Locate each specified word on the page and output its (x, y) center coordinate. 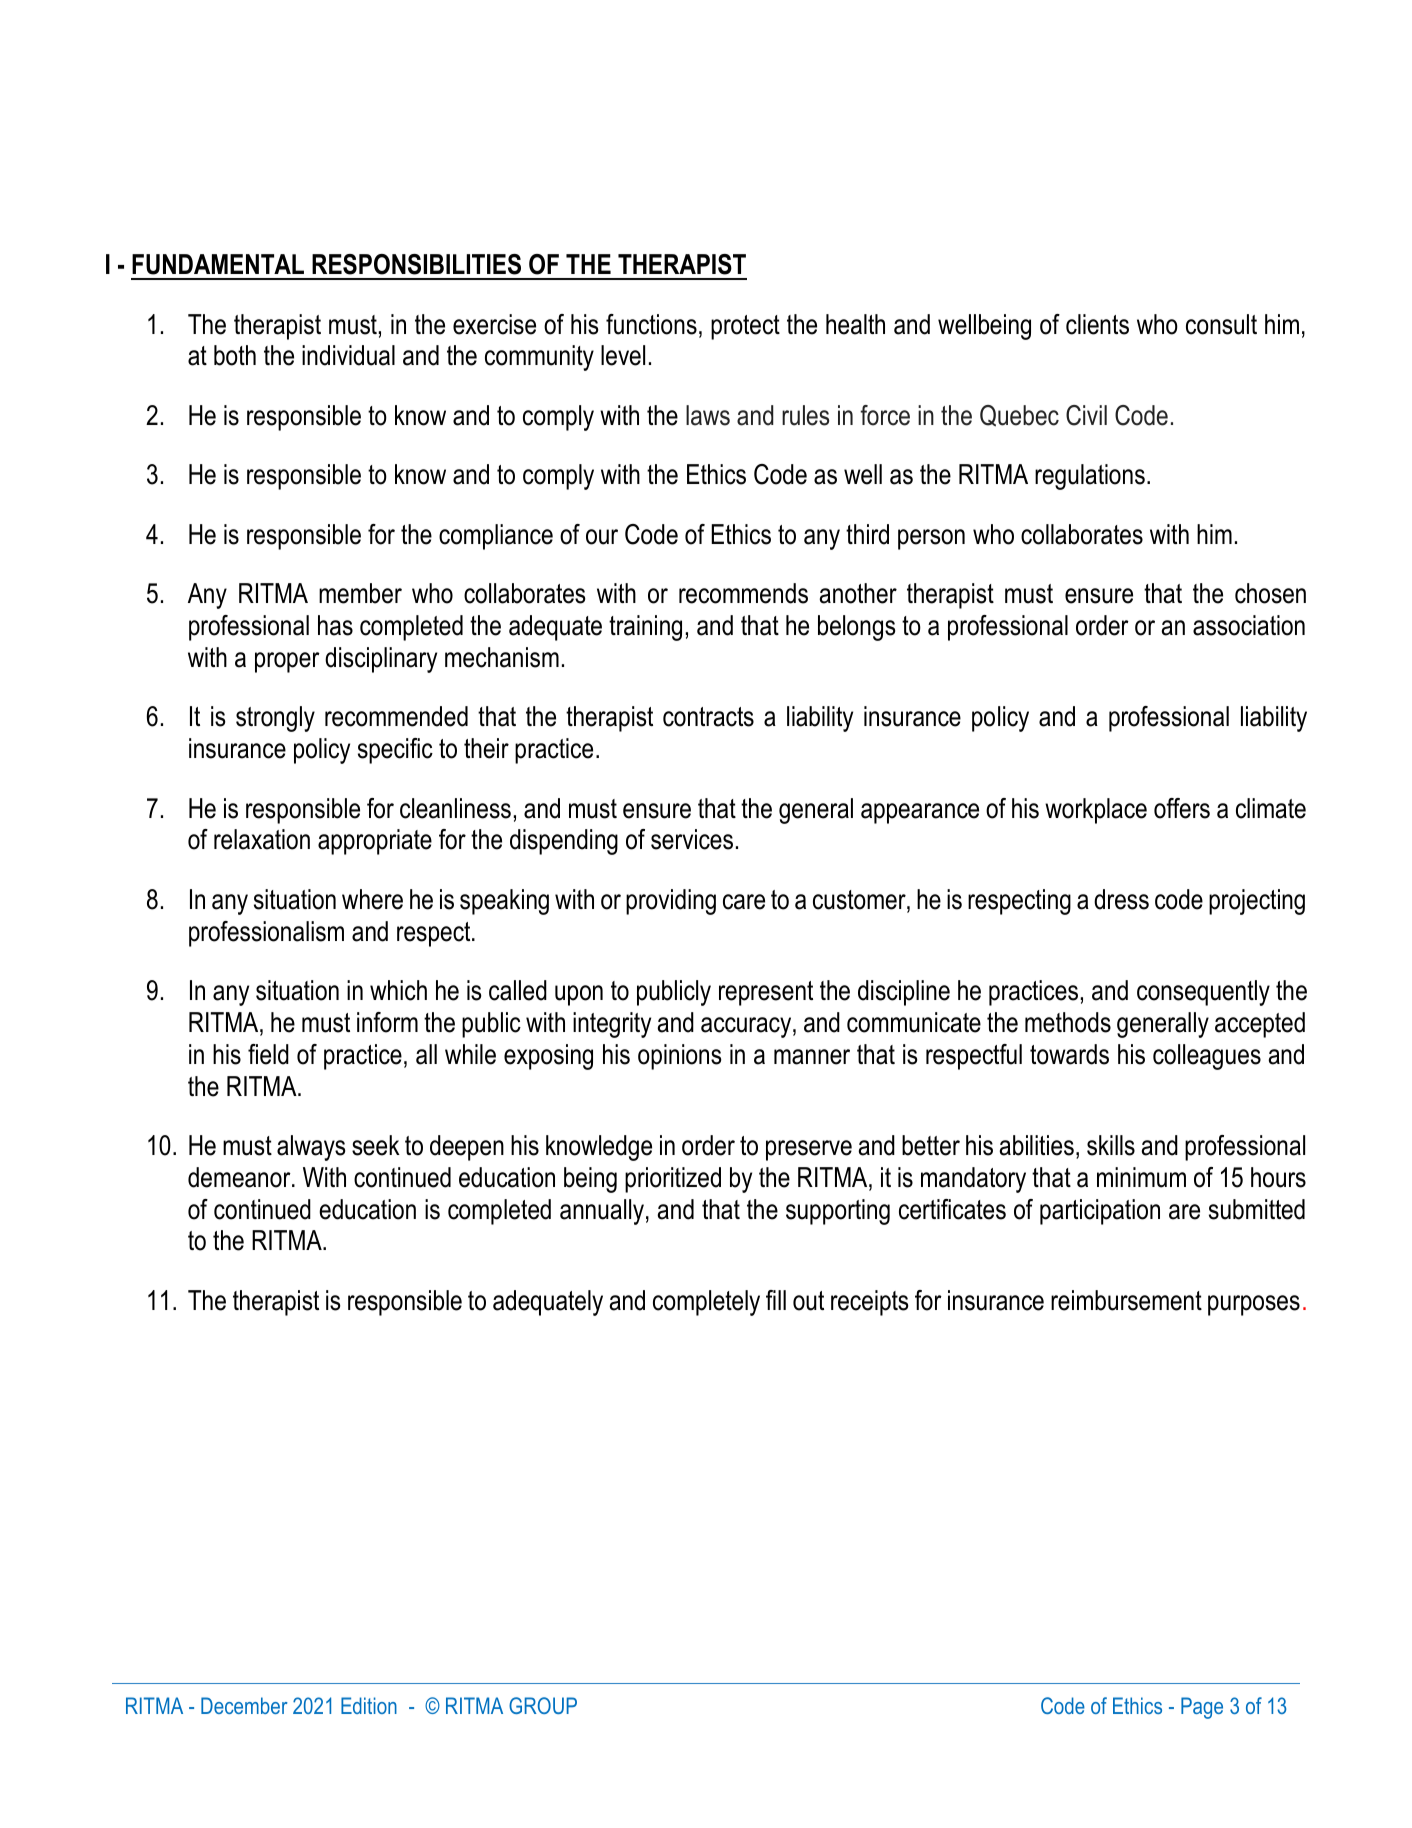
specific (395, 751)
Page (1202, 1708)
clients (1097, 324)
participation (1100, 1212)
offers (1182, 808)
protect (745, 327)
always (311, 1148)
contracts (708, 717)
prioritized (673, 1180)
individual (348, 355)
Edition (369, 1705)
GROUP (543, 1705)
